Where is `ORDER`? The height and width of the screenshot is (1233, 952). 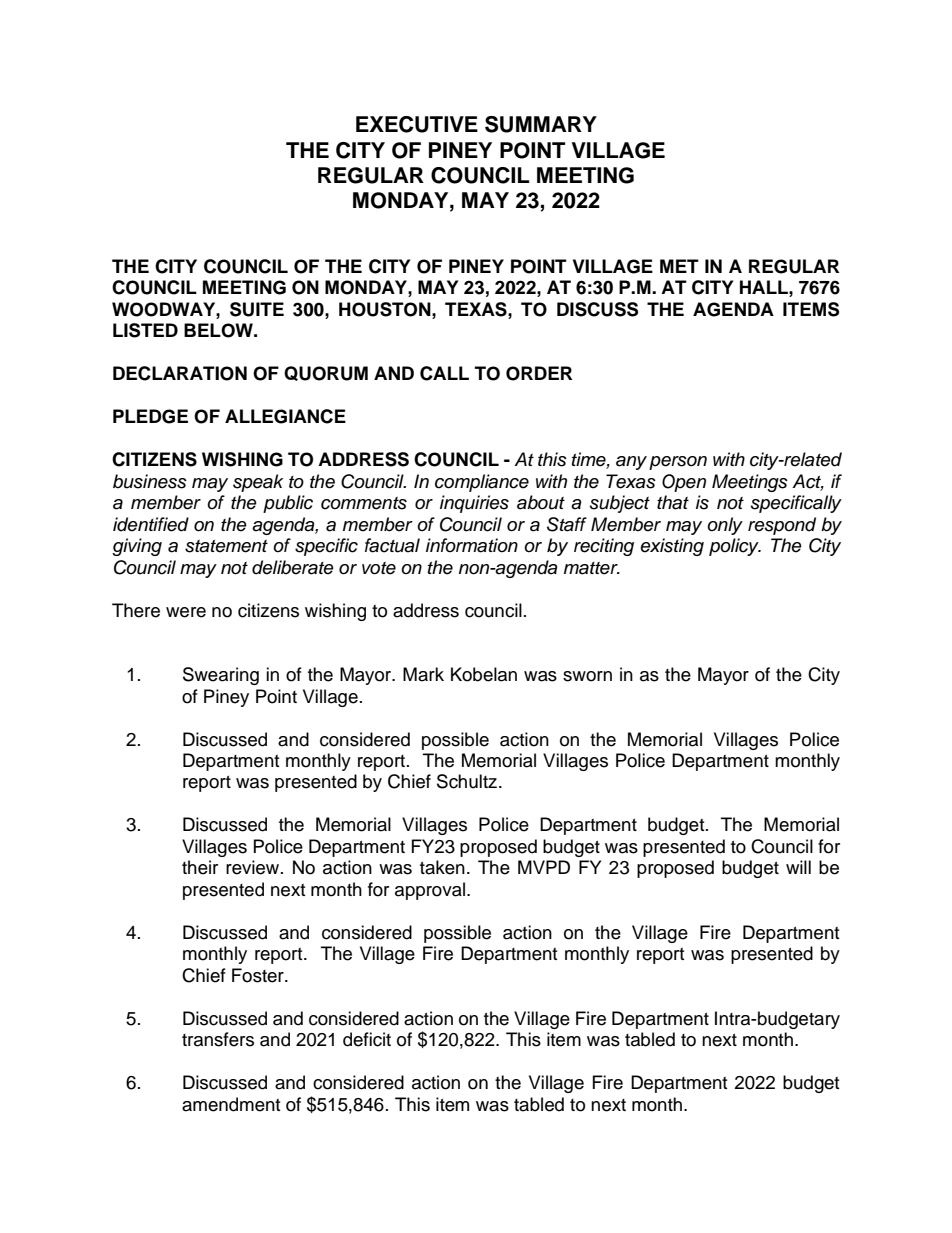
ORDER is located at coordinates (539, 373).
